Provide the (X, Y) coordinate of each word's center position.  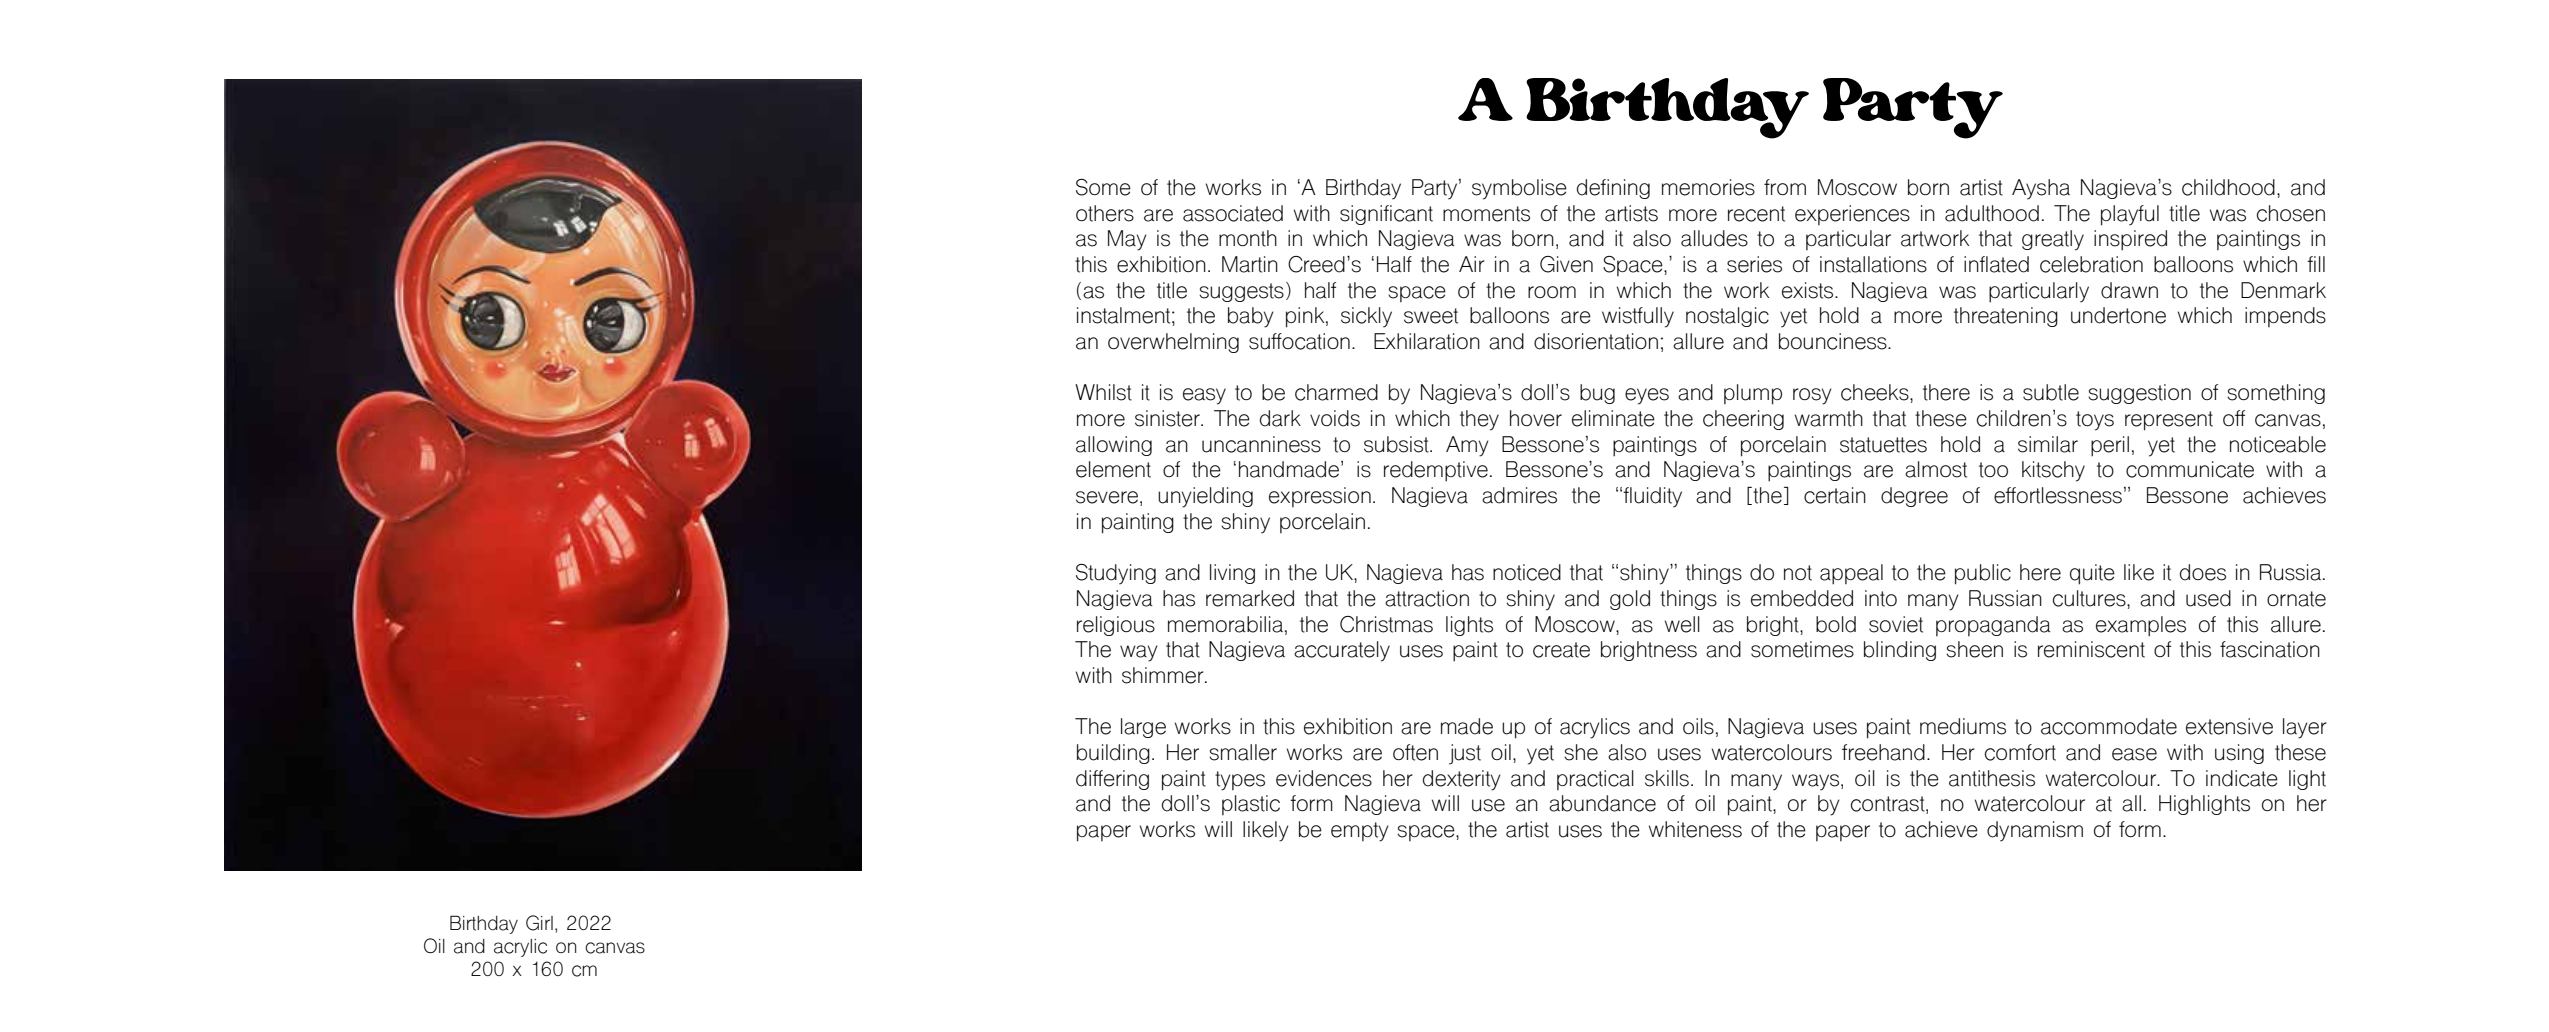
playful (2130, 215)
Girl (539, 923)
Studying (1116, 574)
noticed (1527, 572)
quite (2092, 574)
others (1105, 213)
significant (1386, 215)
